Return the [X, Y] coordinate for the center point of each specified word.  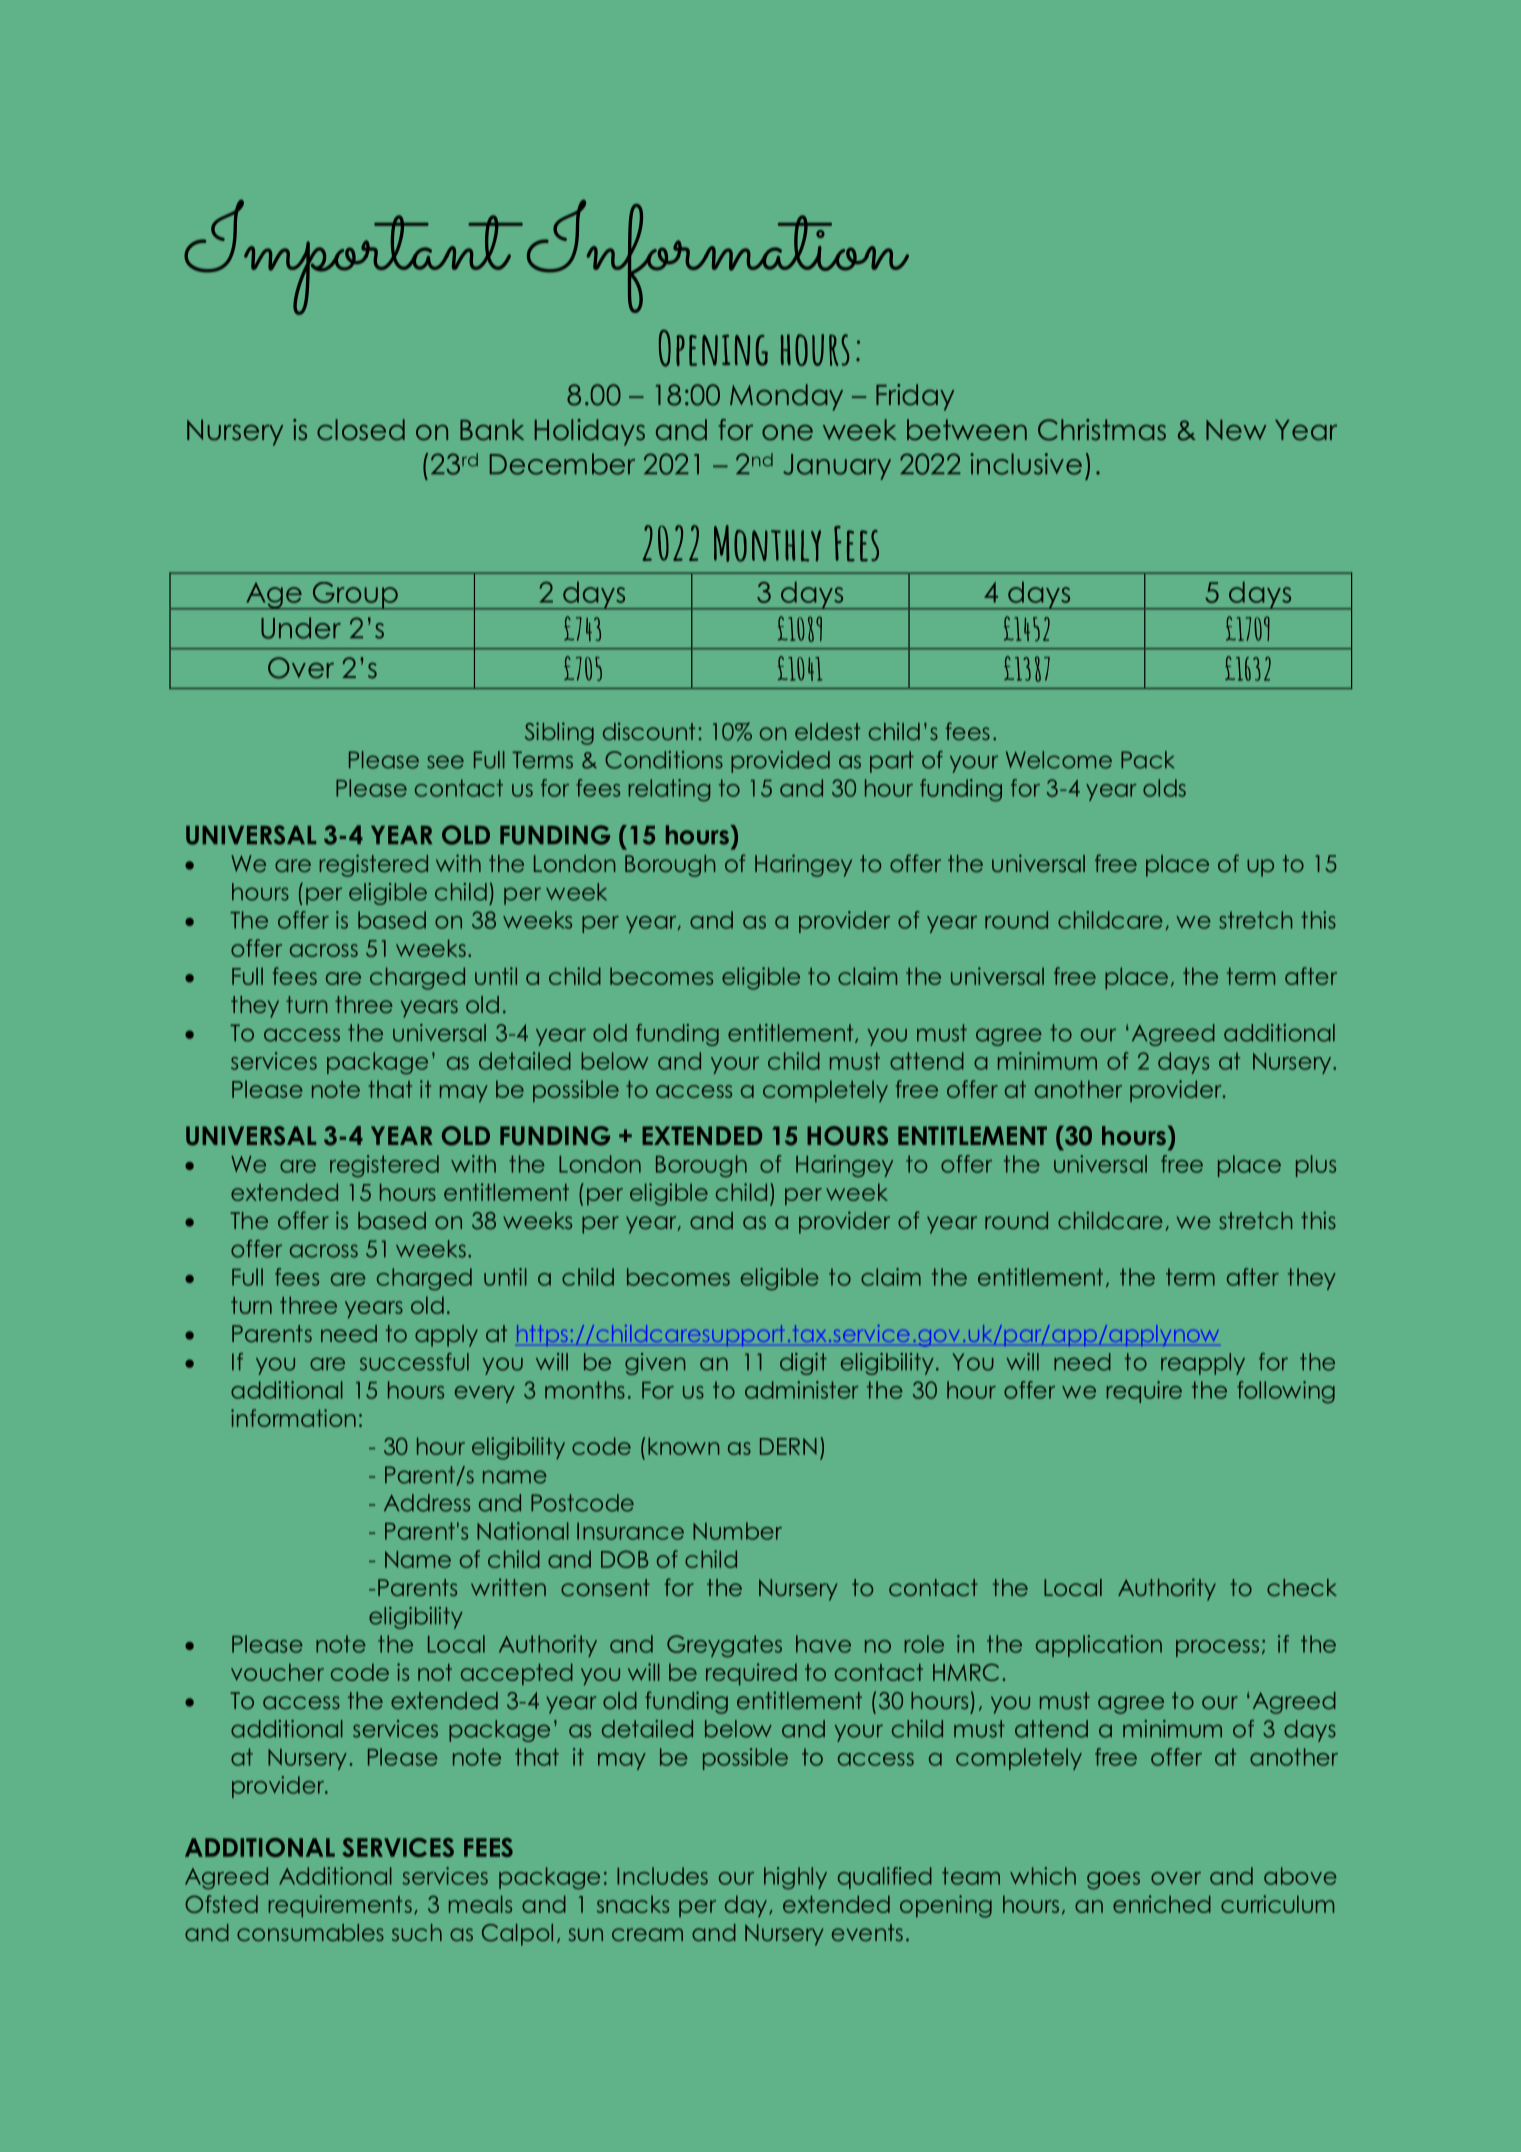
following [1286, 1392]
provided [780, 762]
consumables [310, 1932]
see [445, 762]
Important [353, 257]
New [1236, 430]
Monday [786, 397]
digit [803, 1364]
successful [414, 1362]
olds [1164, 788]
